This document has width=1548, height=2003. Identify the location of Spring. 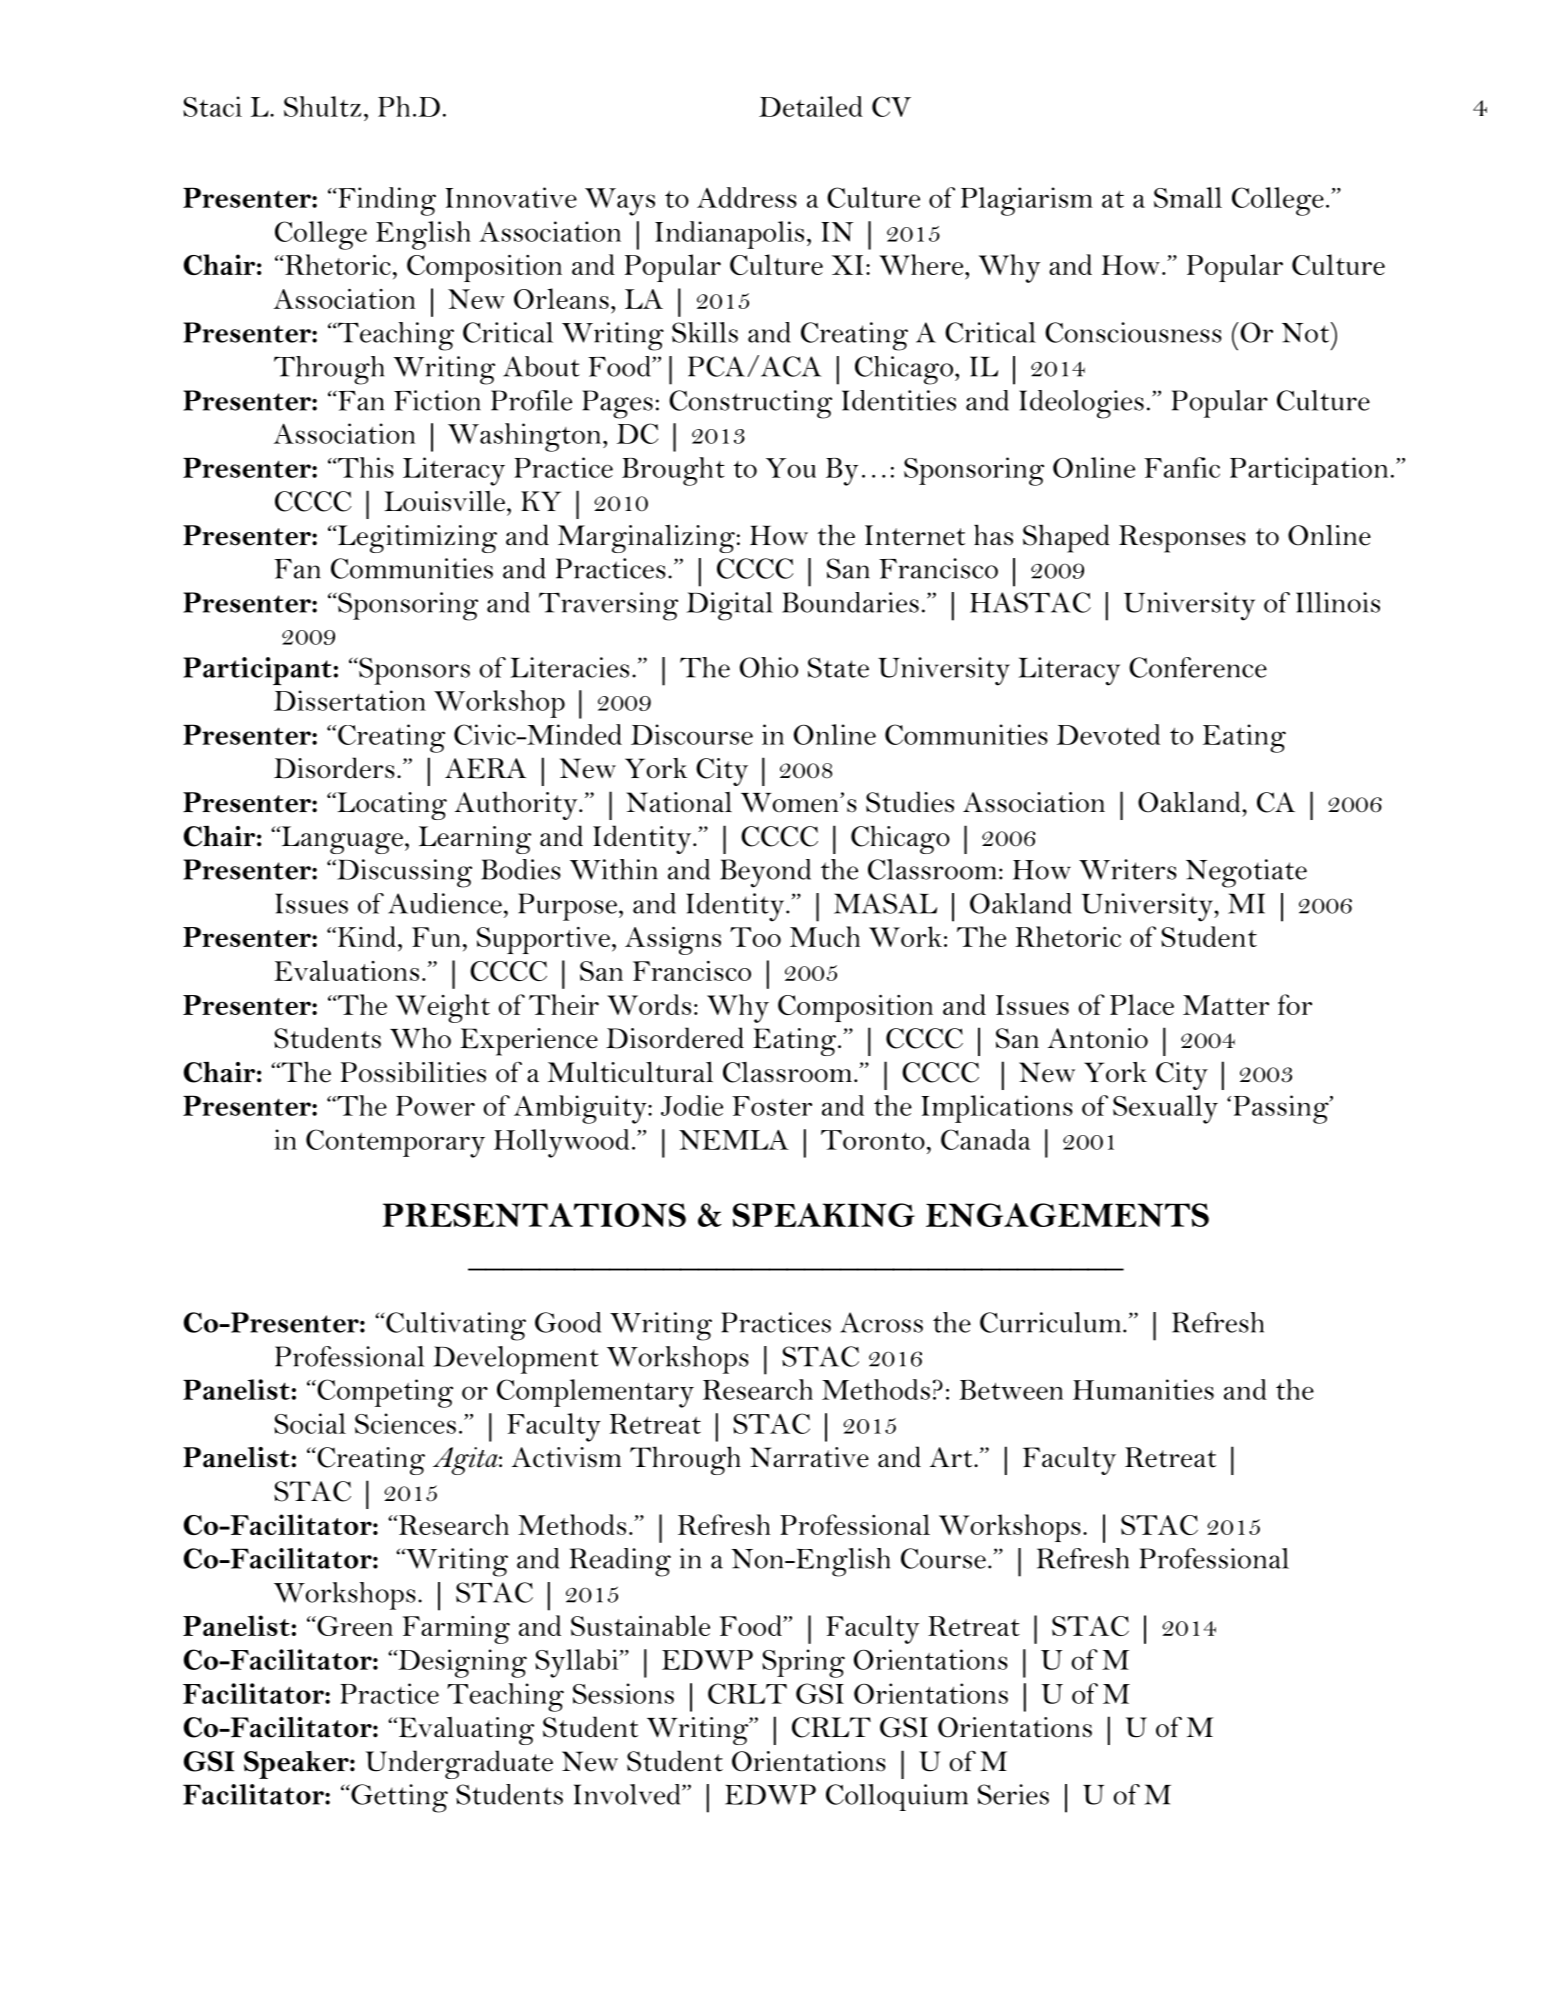
(803, 1663).
